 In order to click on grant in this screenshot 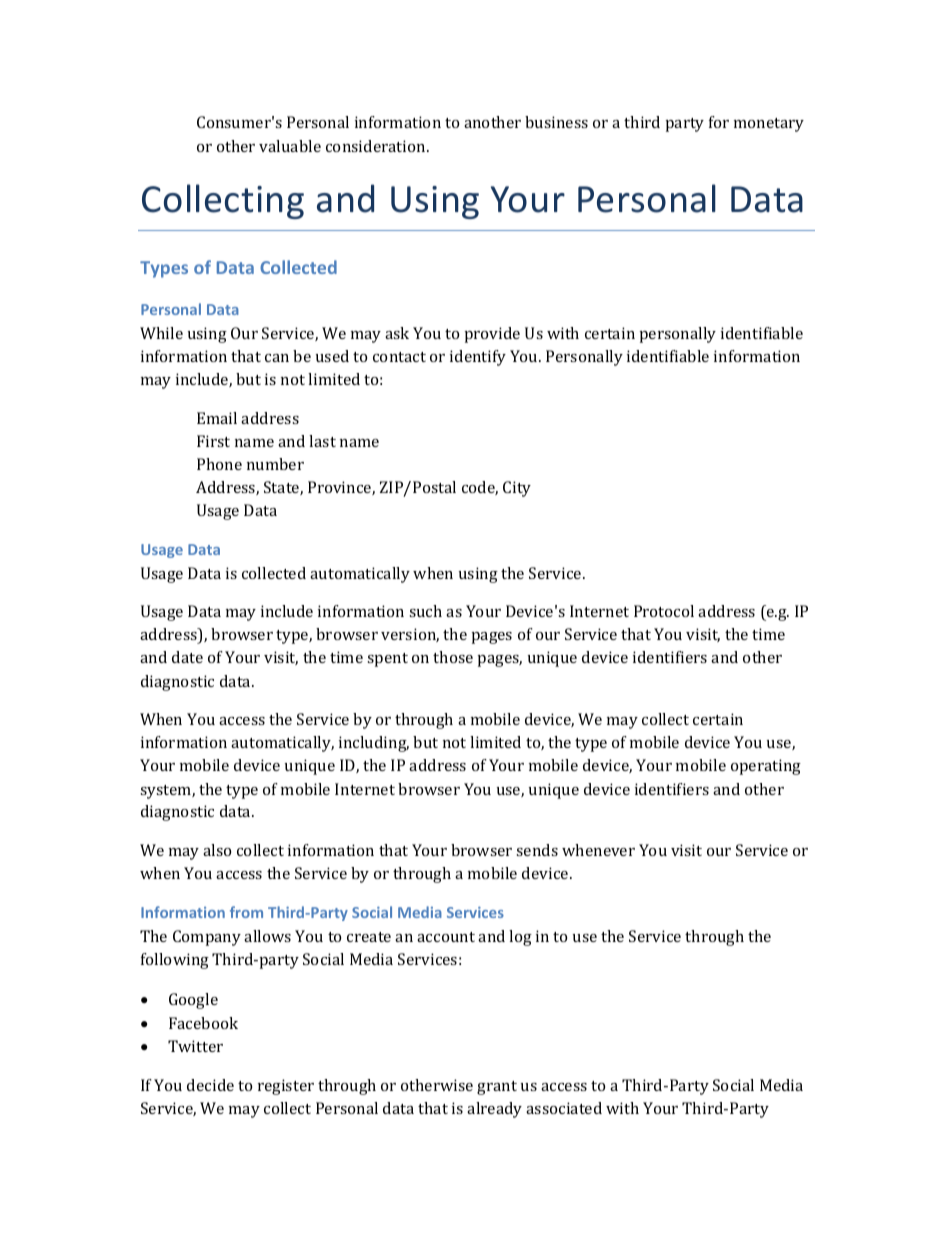, I will do `click(497, 1088)`.
